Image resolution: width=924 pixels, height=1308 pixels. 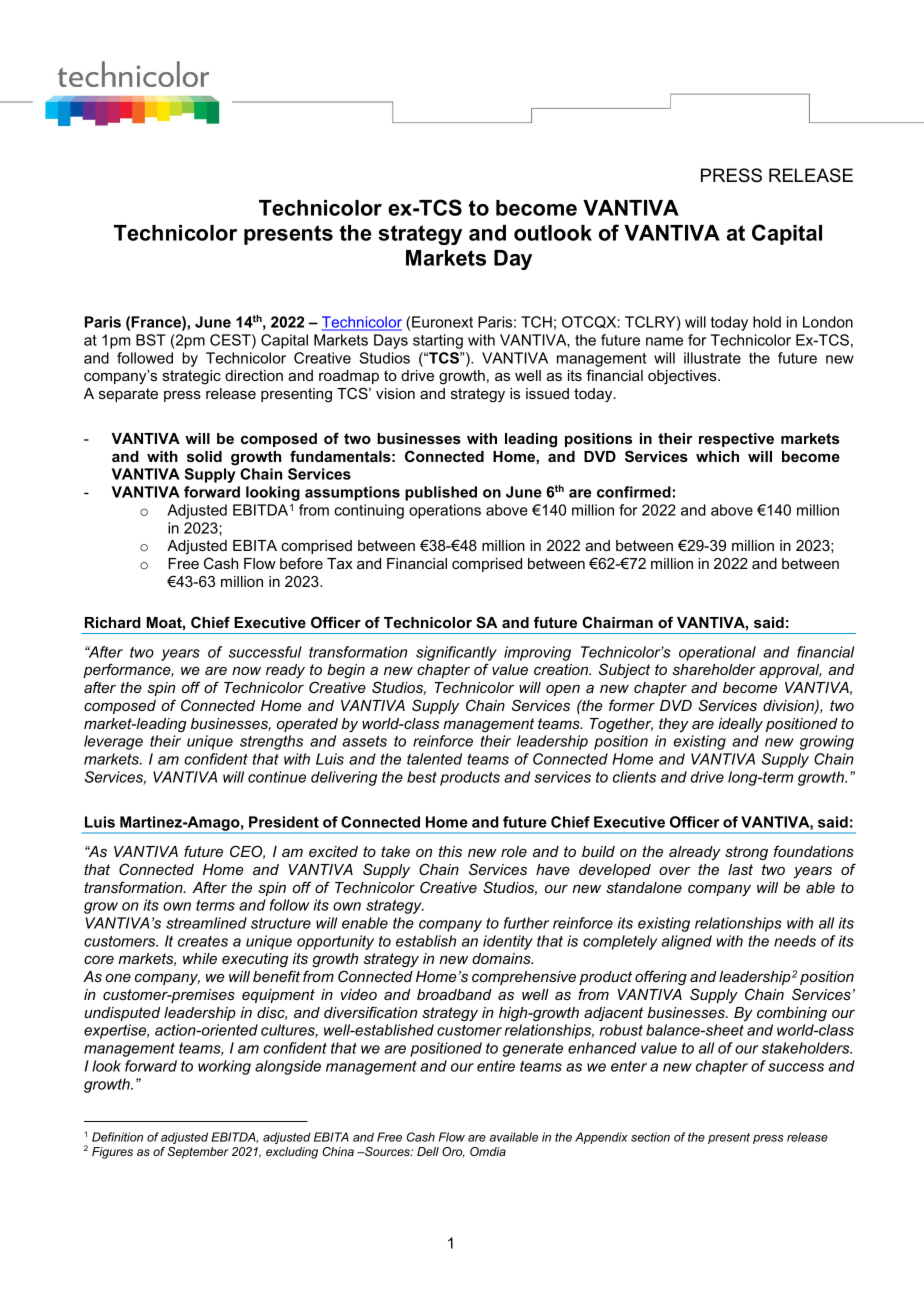 I want to click on illustrate, so click(x=712, y=358).
